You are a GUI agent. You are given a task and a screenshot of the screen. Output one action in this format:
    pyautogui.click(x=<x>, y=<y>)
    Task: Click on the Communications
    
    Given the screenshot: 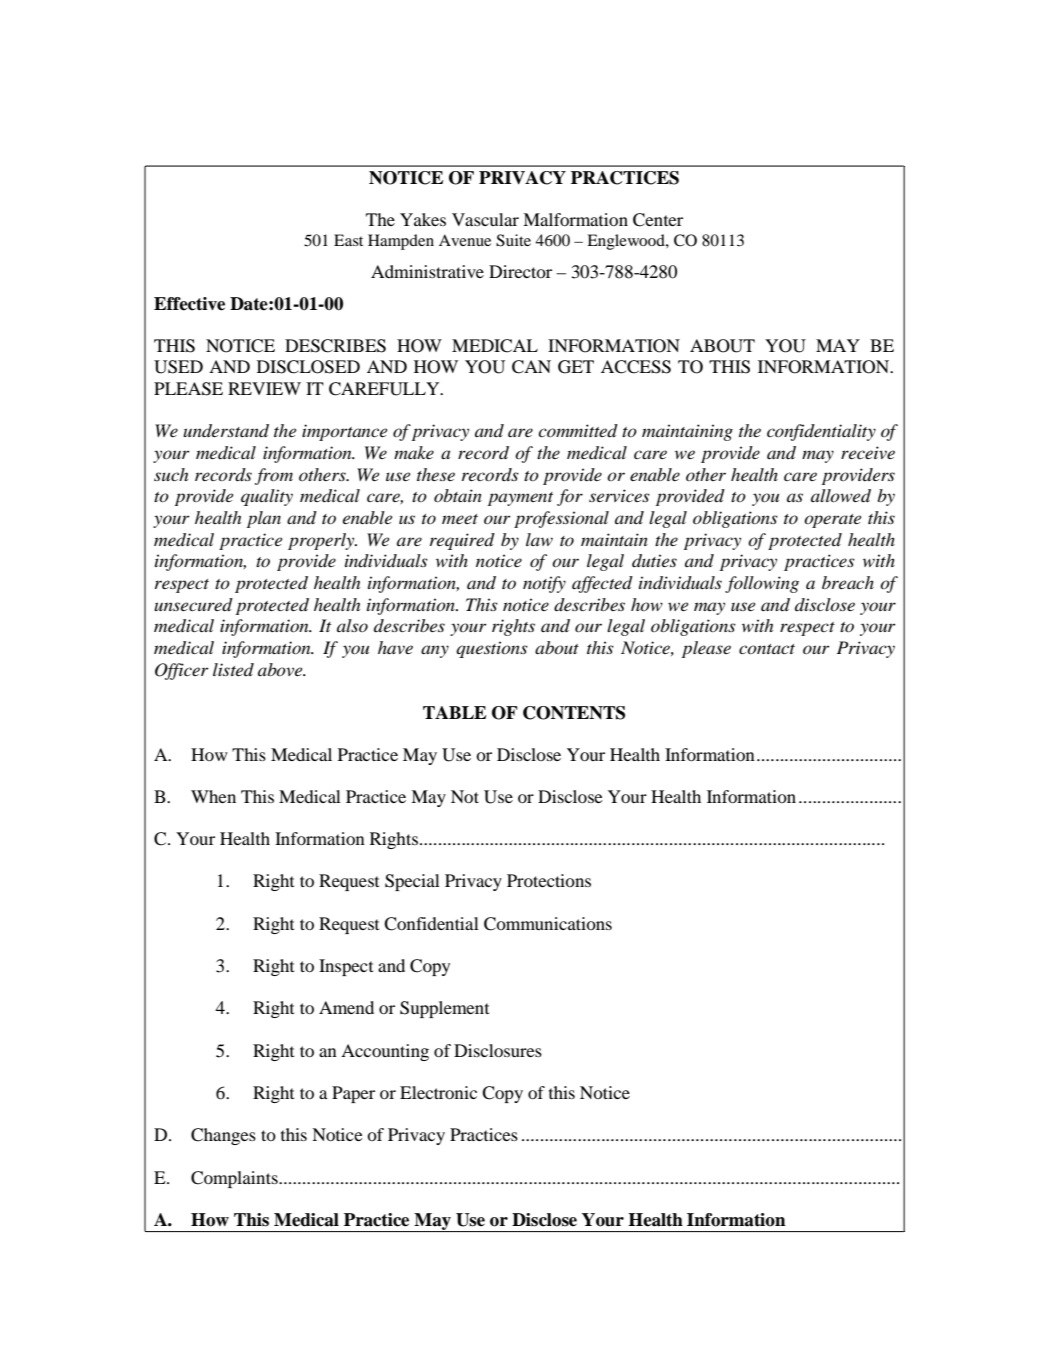 What is the action you would take?
    pyautogui.click(x=548, y=924)
